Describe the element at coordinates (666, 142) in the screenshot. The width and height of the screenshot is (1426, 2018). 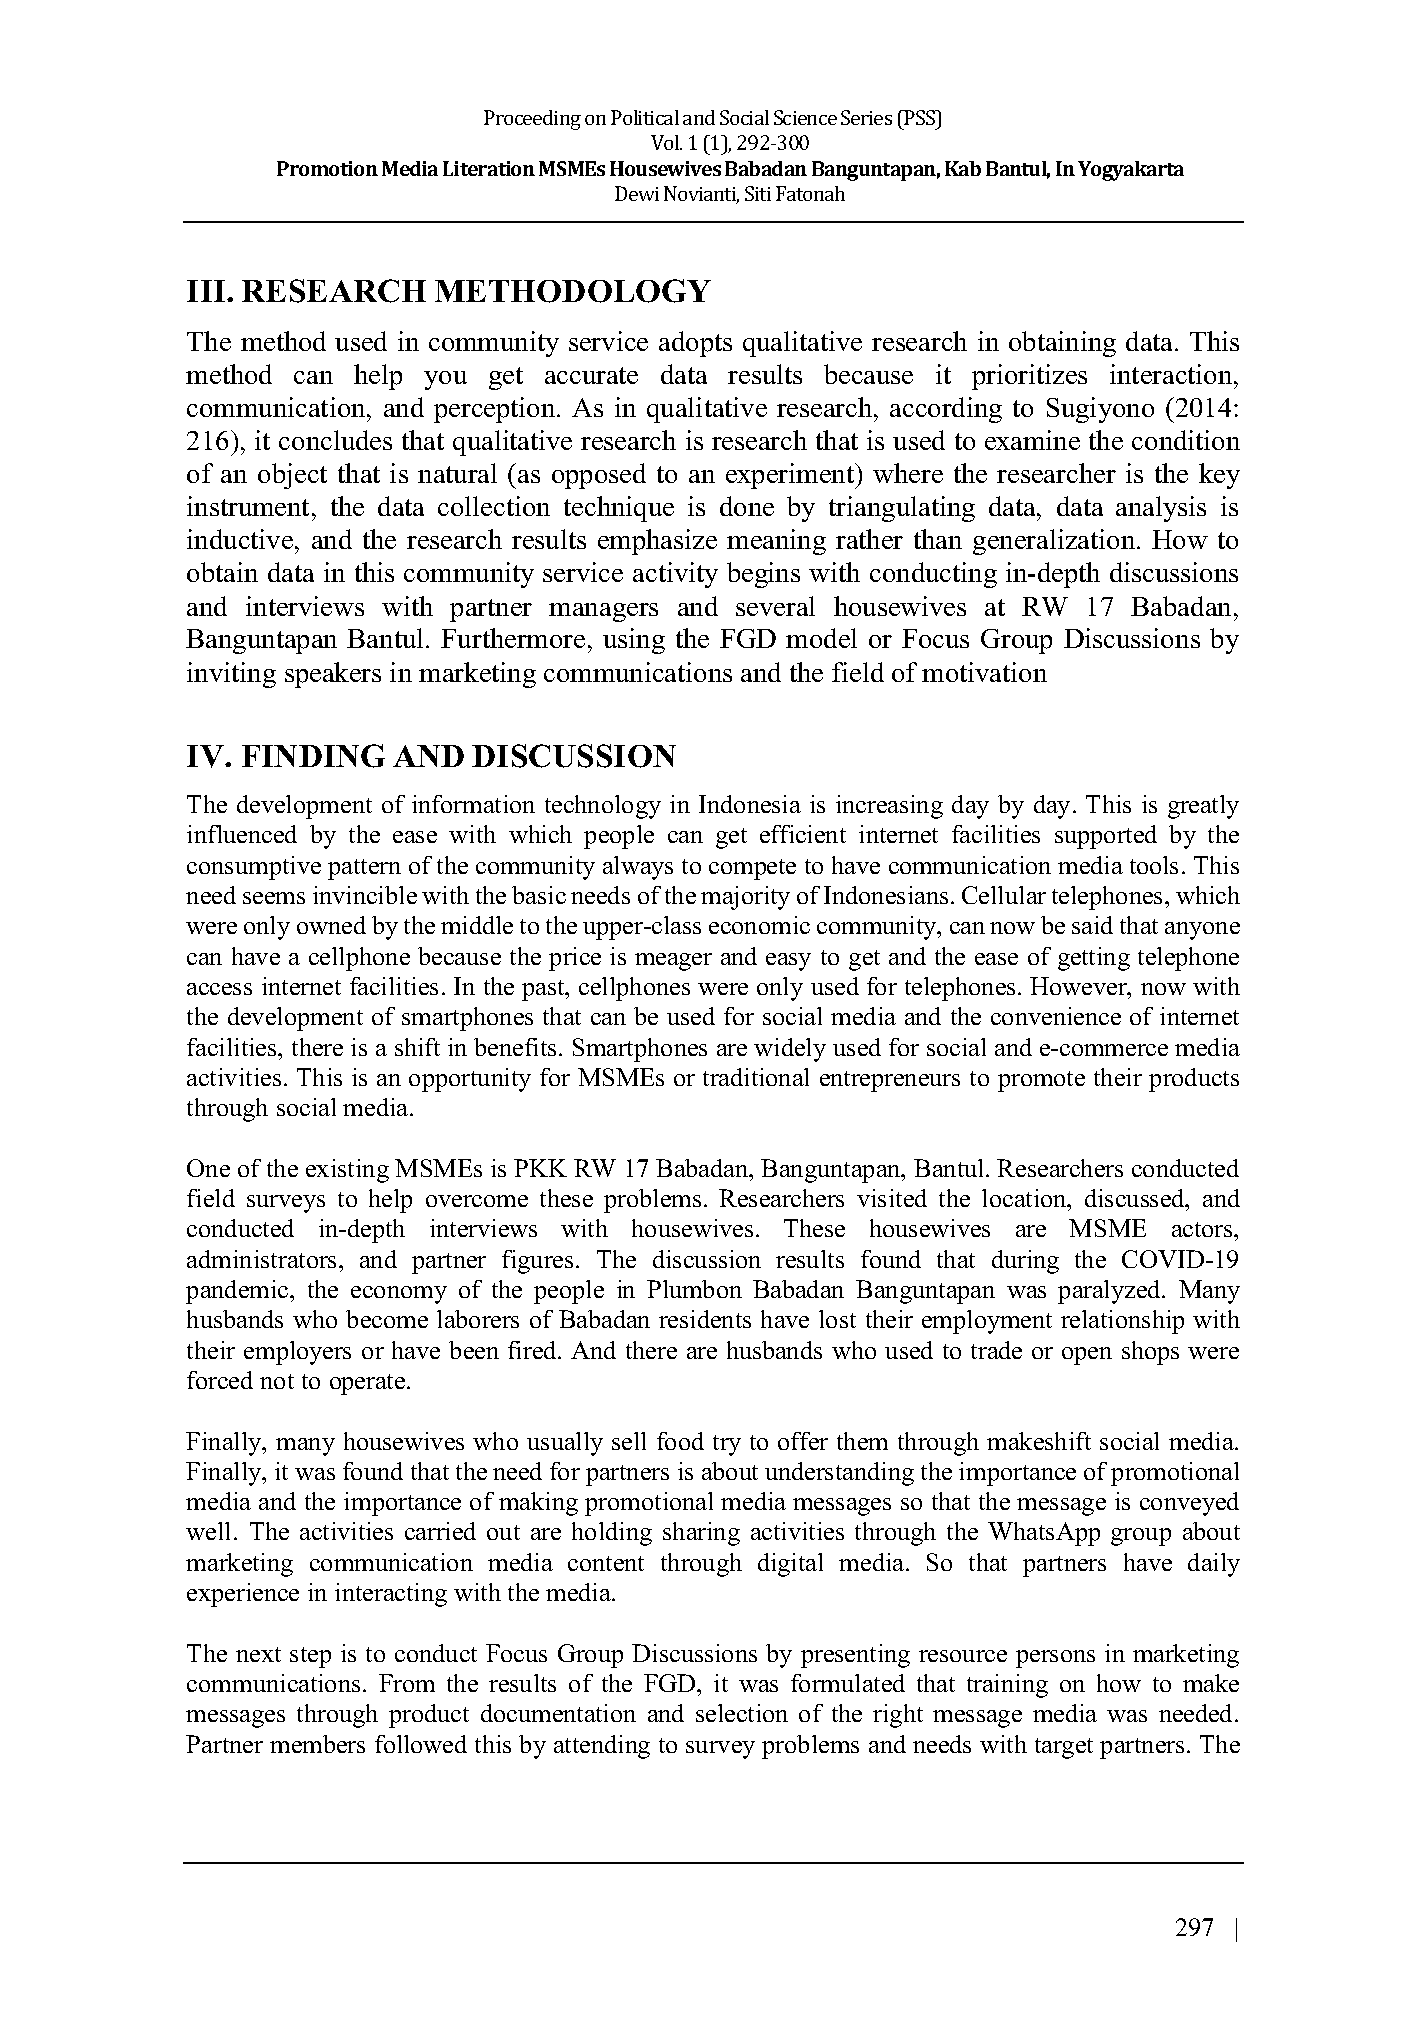
I see `Vol` at that location.
